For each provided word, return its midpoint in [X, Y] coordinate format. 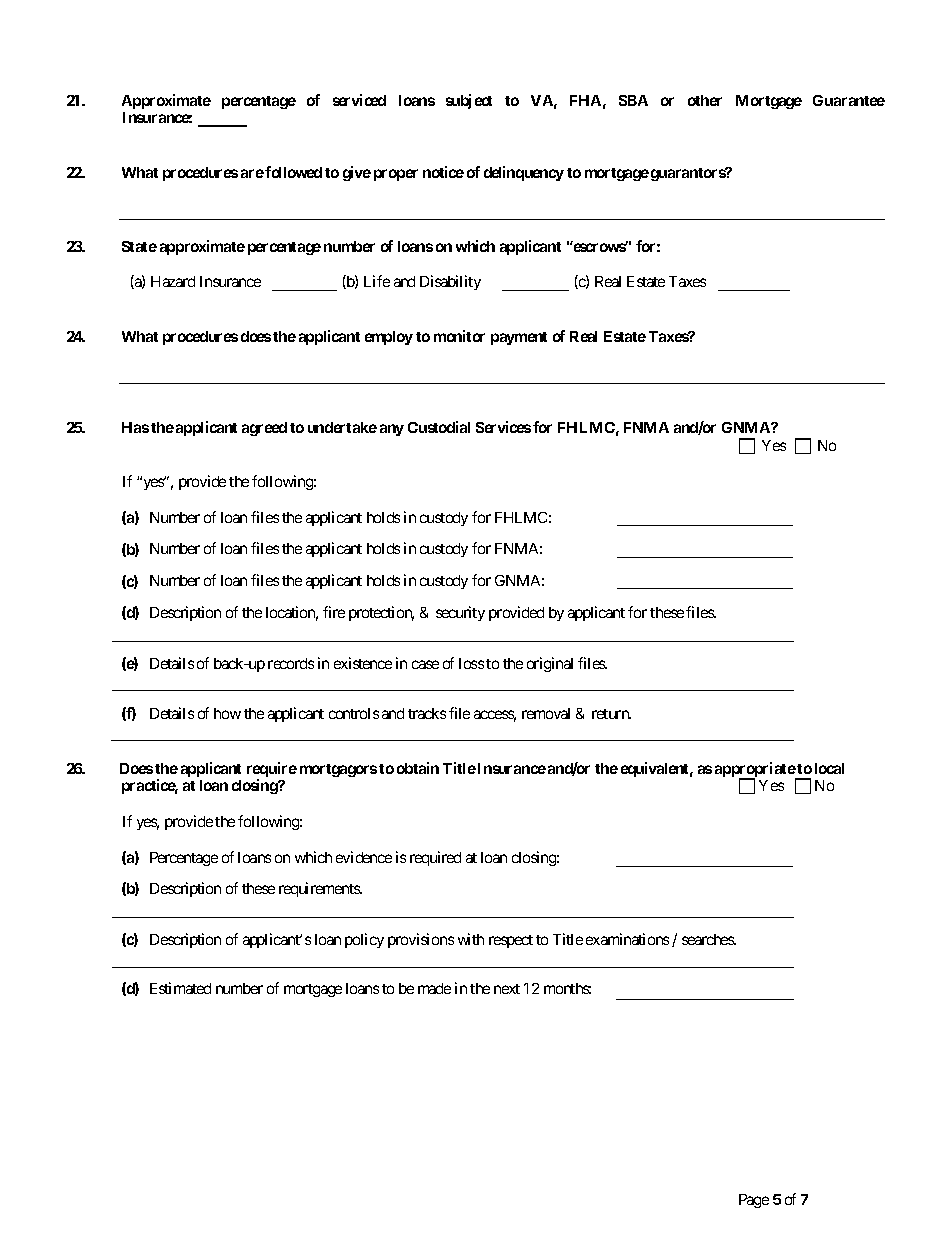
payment [519, 338]
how [227, 713]
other [705, 100]
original [550, 664]
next [507, 989]
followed [293, 172]
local [829, 768]
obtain [418, 768]
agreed [264, 429]
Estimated [180, 988]
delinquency [524, 173]
